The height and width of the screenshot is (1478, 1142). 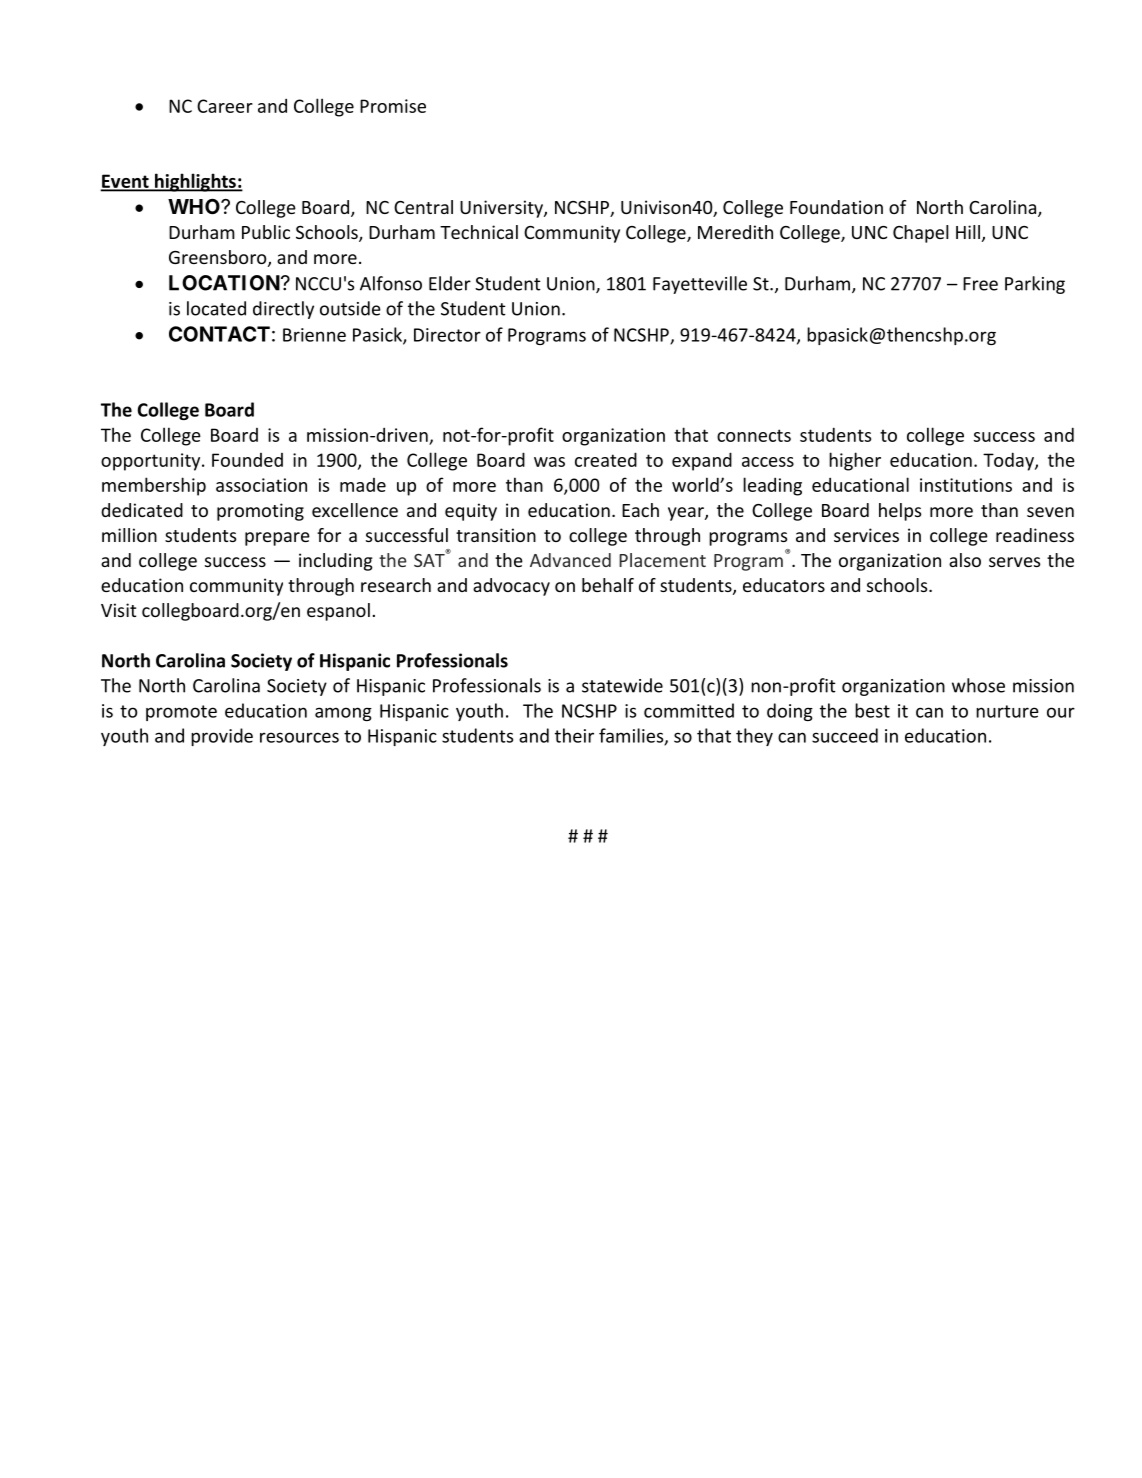 What do you see at coordinates (836, 207) in the screenshot?
I see `Foundation` at bounding box center [836, 207].
